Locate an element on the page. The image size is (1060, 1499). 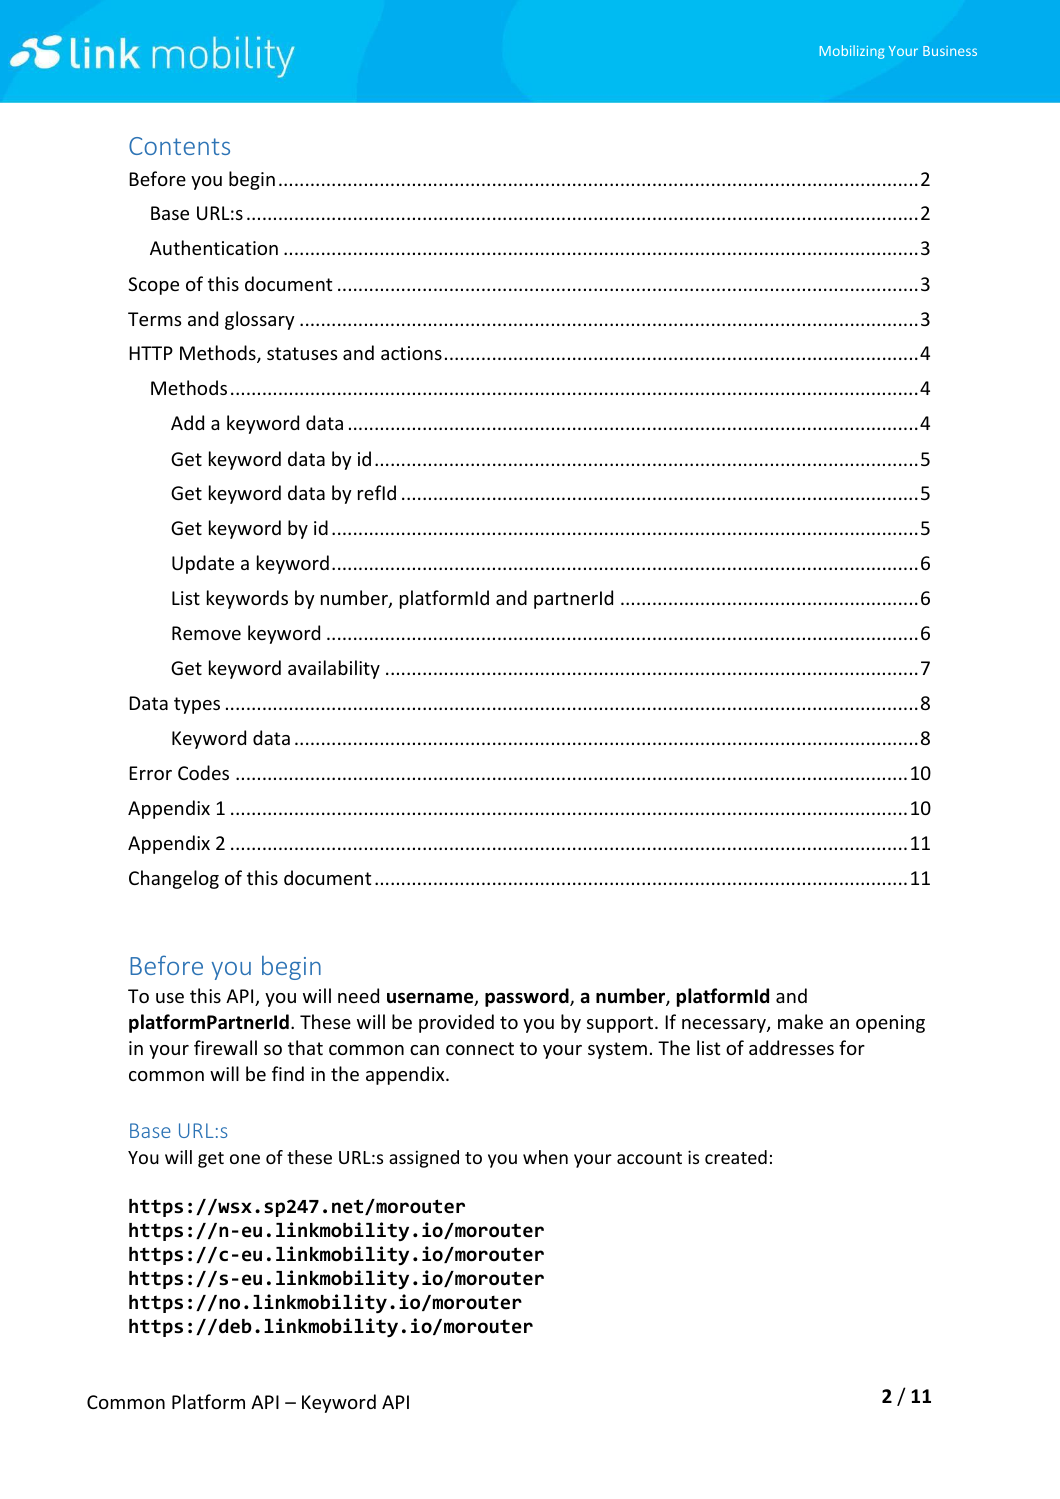
Codes is located at coordinates (203, 772).
